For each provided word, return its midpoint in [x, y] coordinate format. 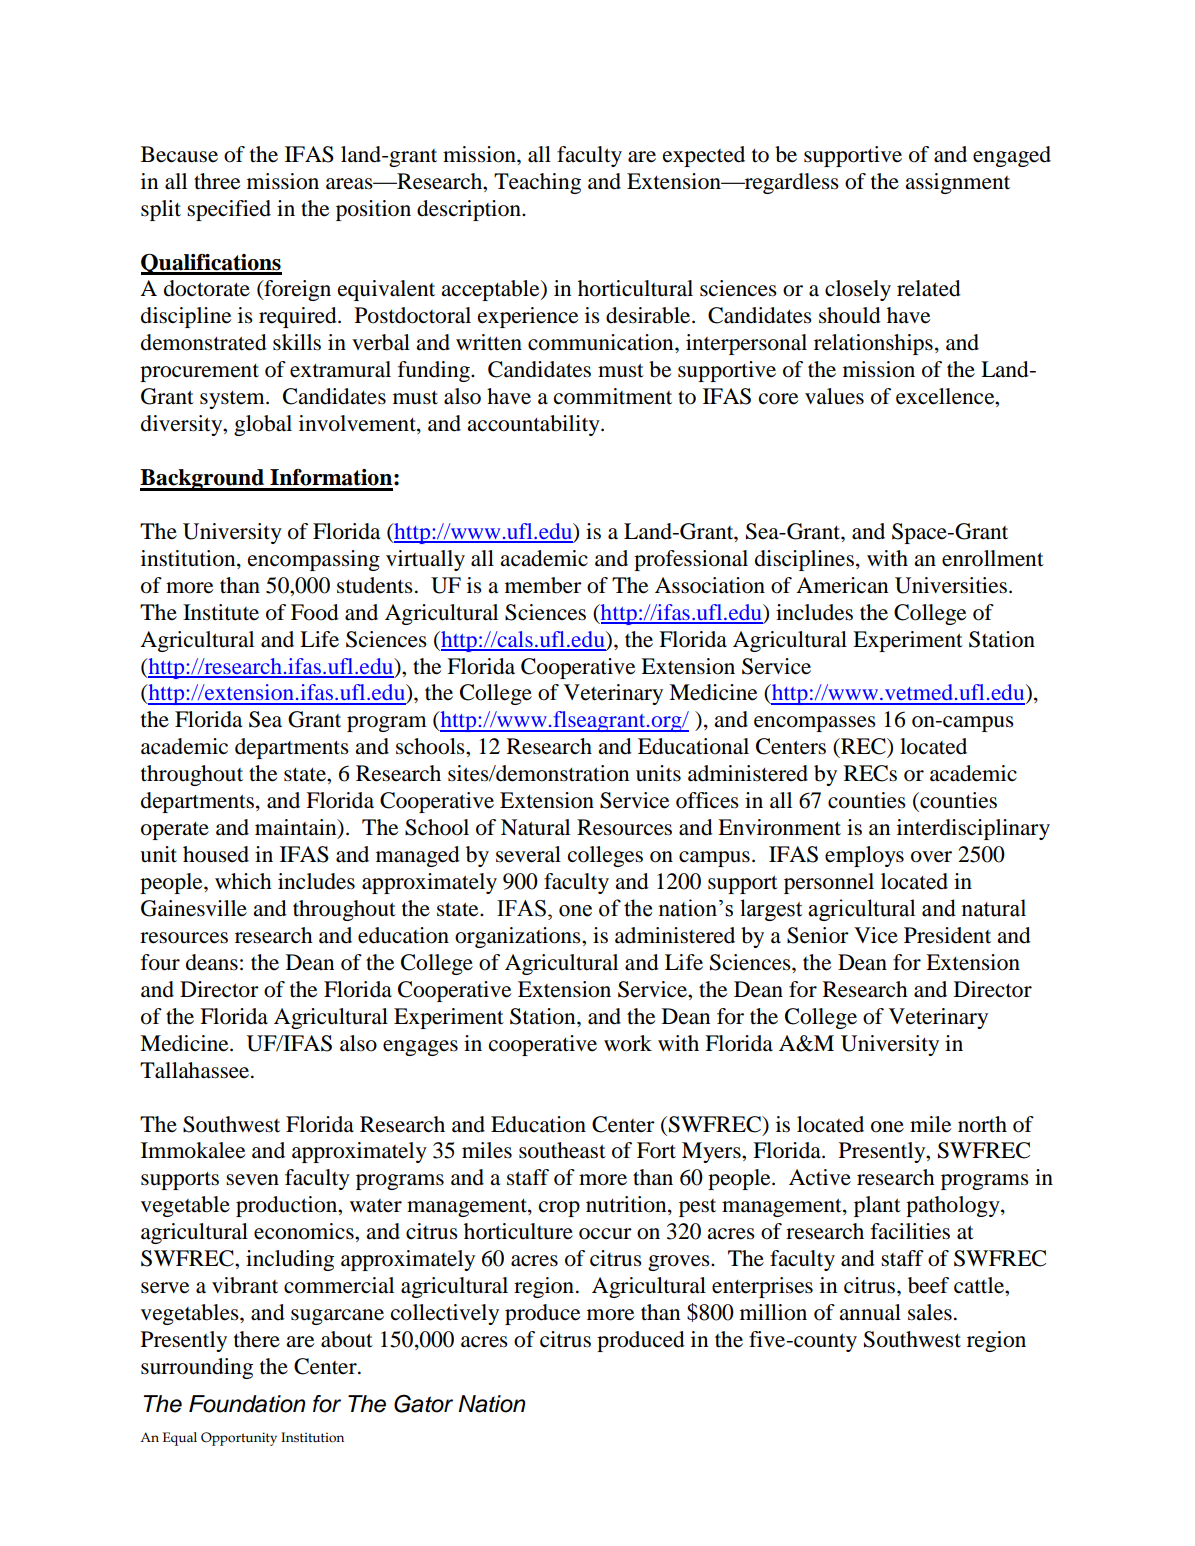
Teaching [537, 183]
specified [229, 210]
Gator [423, 1403]
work [628, 1043]
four [160, 962]
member [543, 585]
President [947, 935]
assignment [957, 183]
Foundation [247, 1404]
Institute [221, 612]
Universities [951, 585]
